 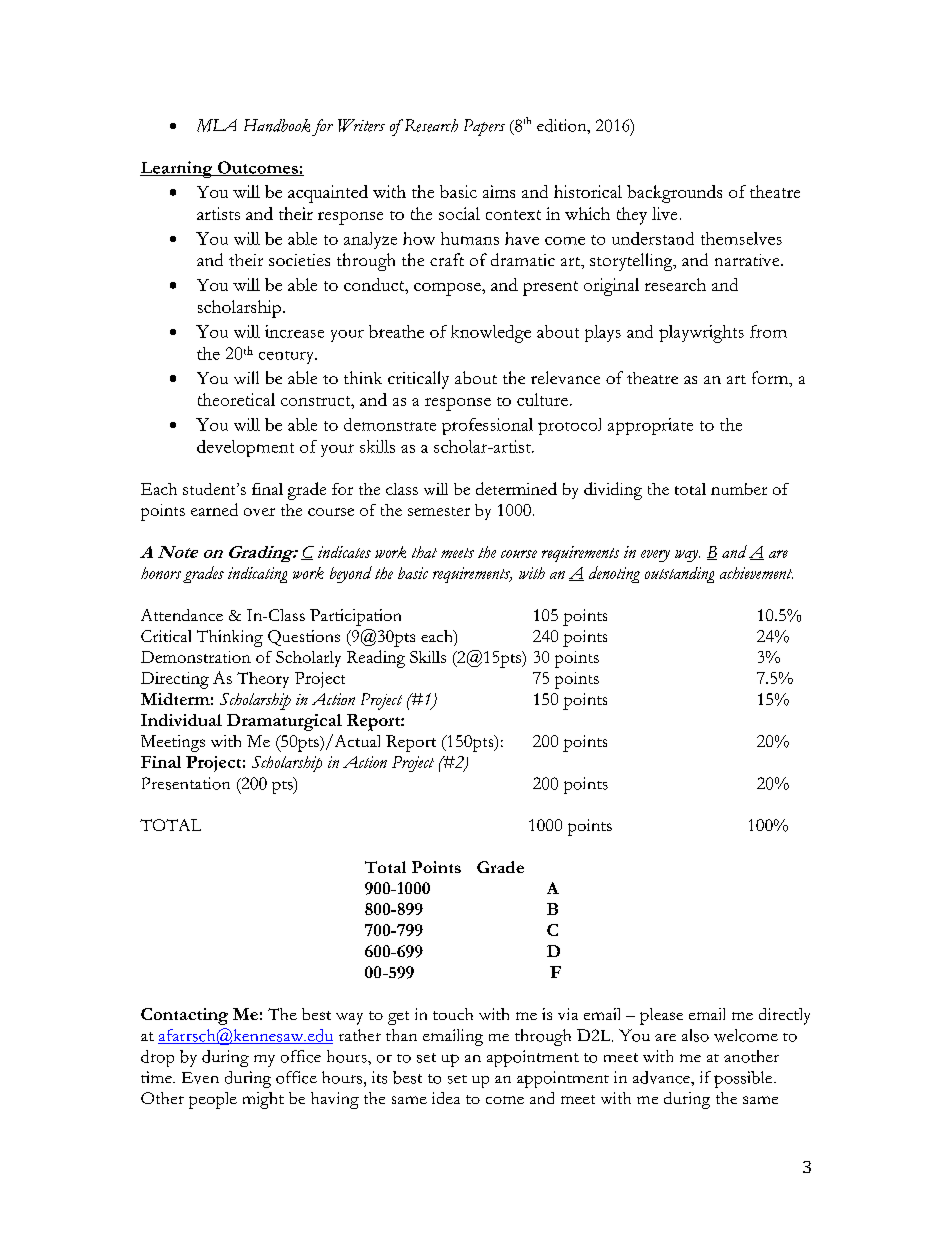 What do you see at coordinates (674, 194) in the image?
I see `backgrounds` at bounding box center [674, 194].
